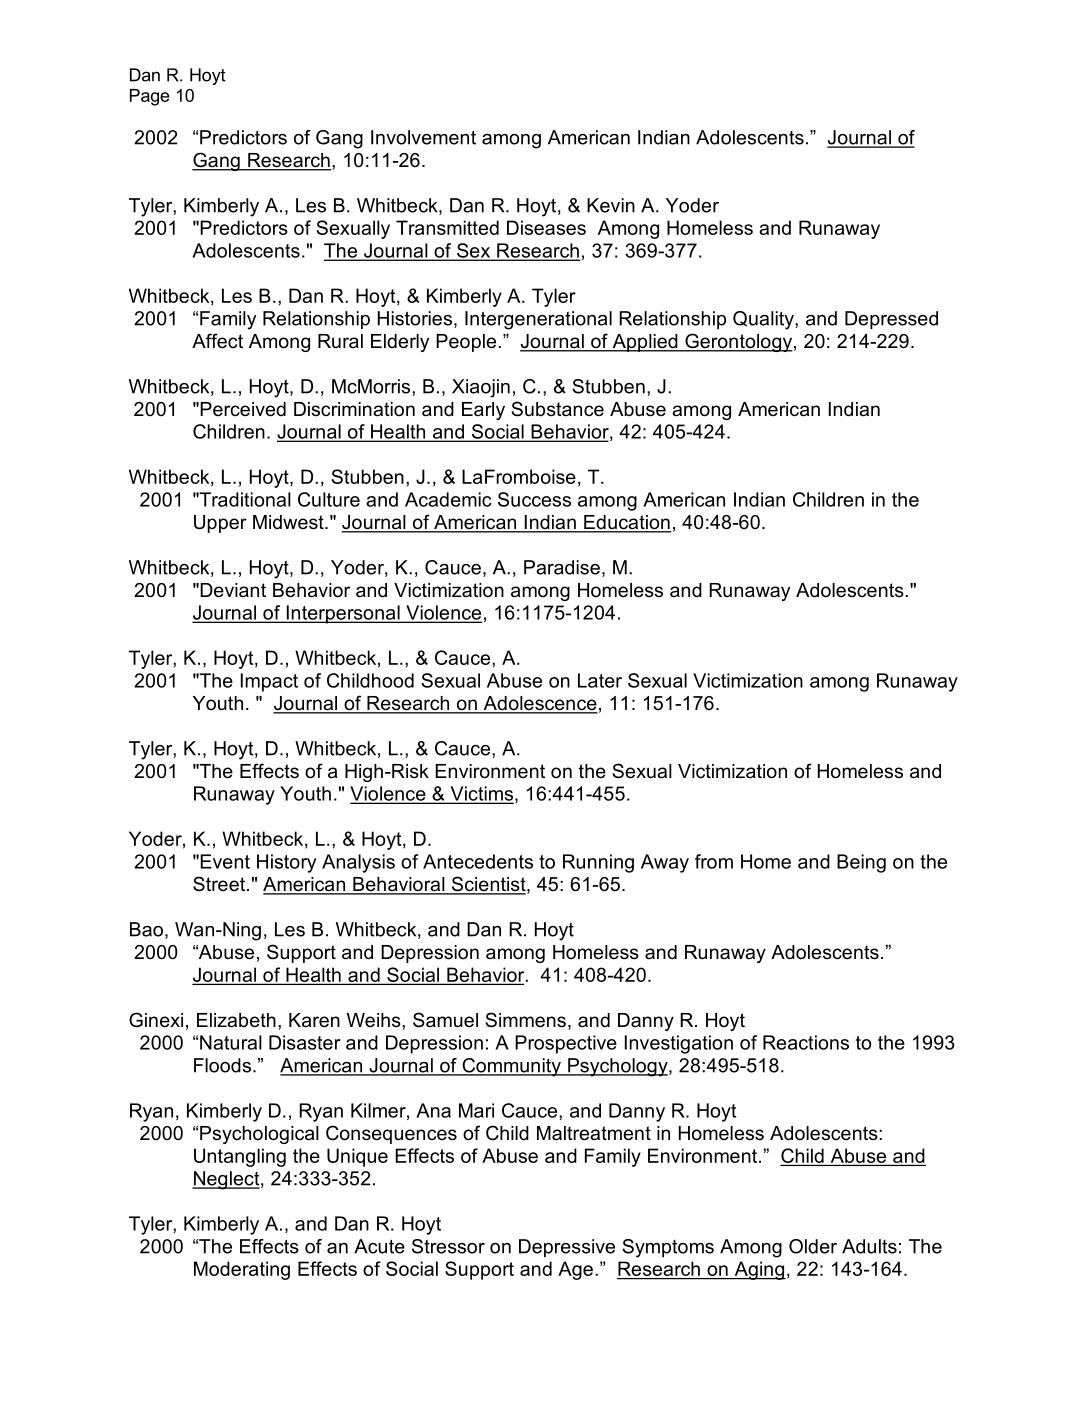  Describe the element at coordinates (861, 863) in the image. I see `Being` at that location.
